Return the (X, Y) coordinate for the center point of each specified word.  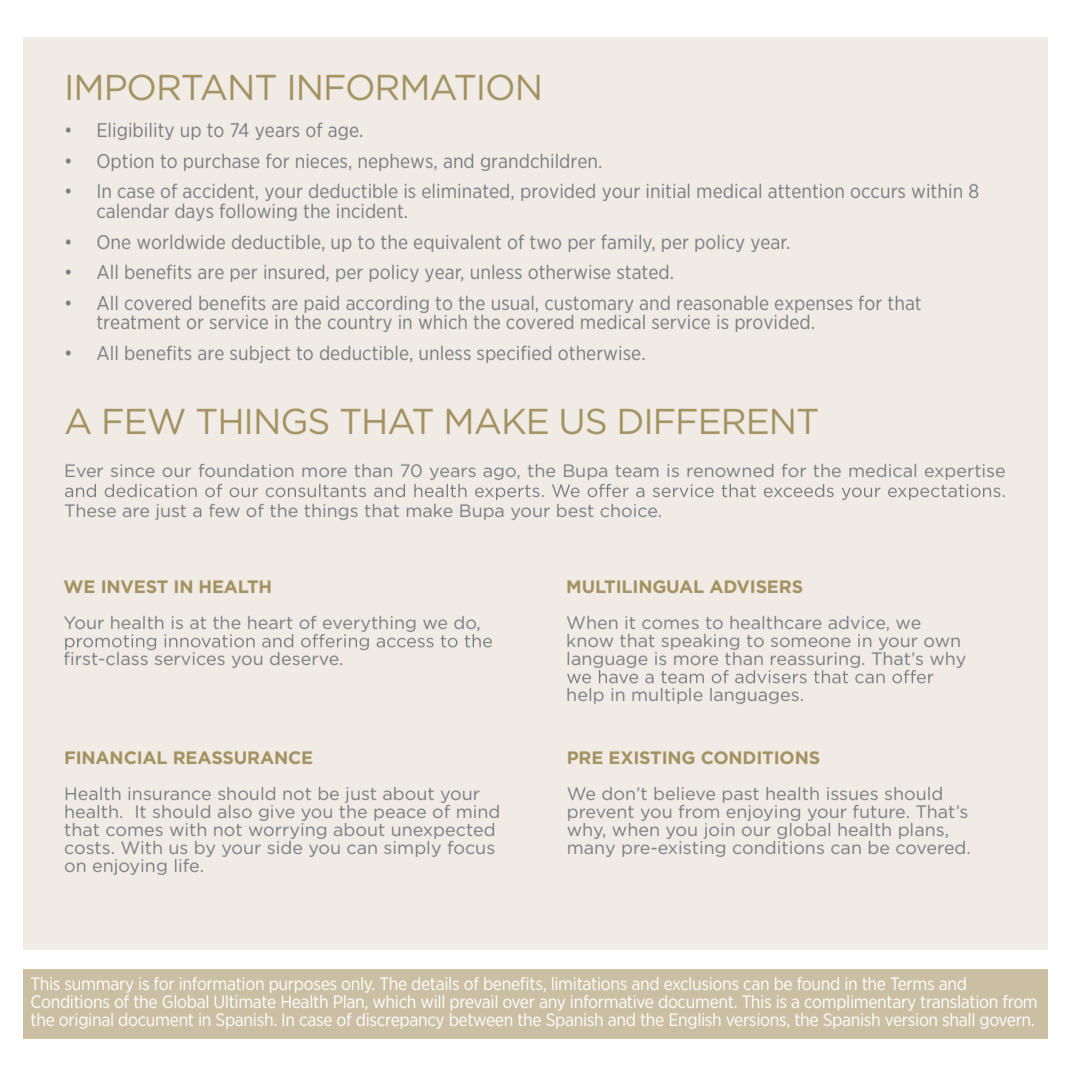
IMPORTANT (172, 87)
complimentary (860, 1003)
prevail (474, 1002)
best (575, 510)
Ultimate (245, 1001)
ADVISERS (756, 586)
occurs (878, 192)
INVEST (135, 586)
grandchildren (539, 162)
